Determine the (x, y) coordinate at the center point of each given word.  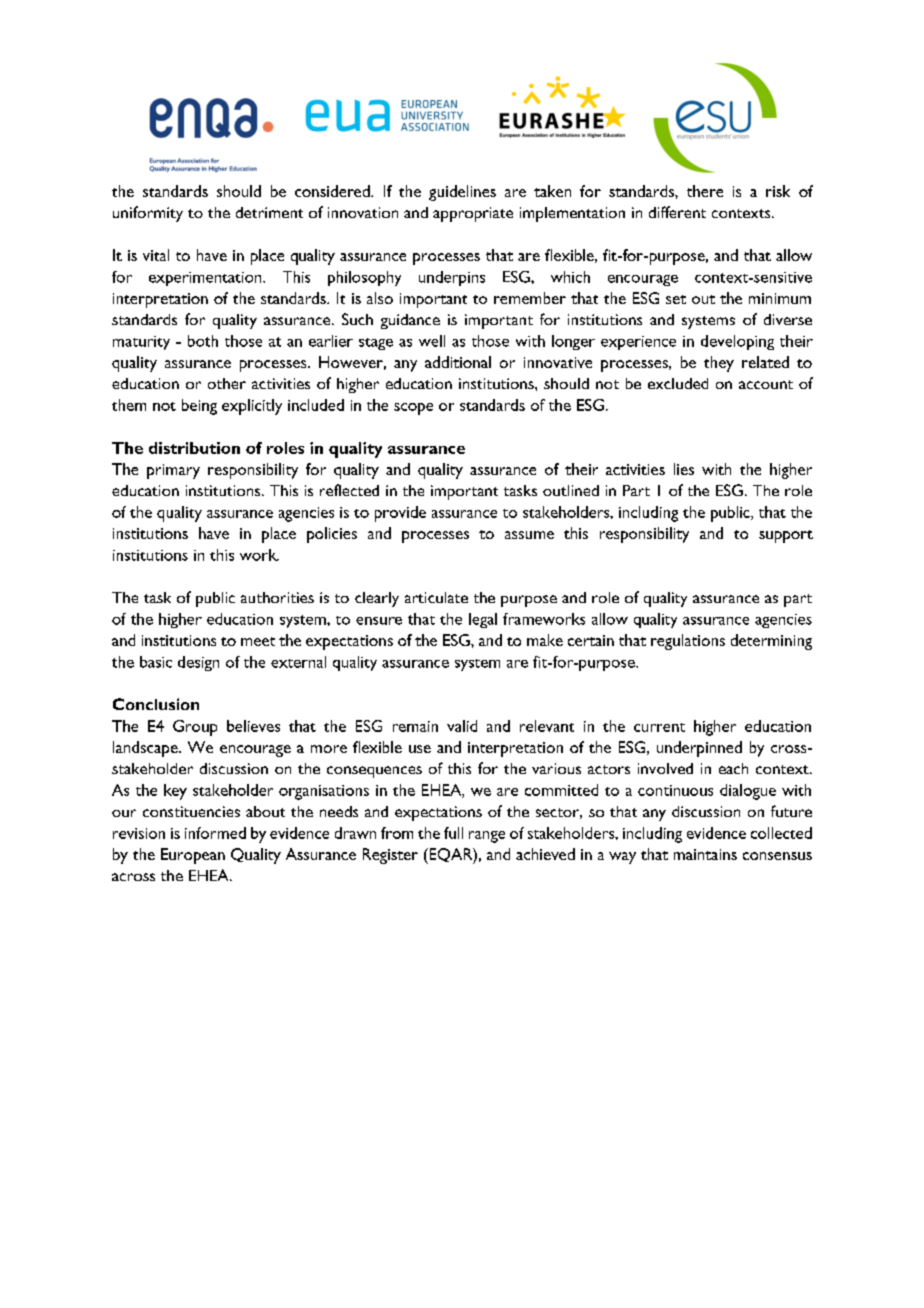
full (453, 833)
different (677, 212)
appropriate (473, 214)
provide (400, 514)
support (786, 536)
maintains (705, 854)
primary (173, 471)
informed (215, 833)
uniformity (148, 214)
